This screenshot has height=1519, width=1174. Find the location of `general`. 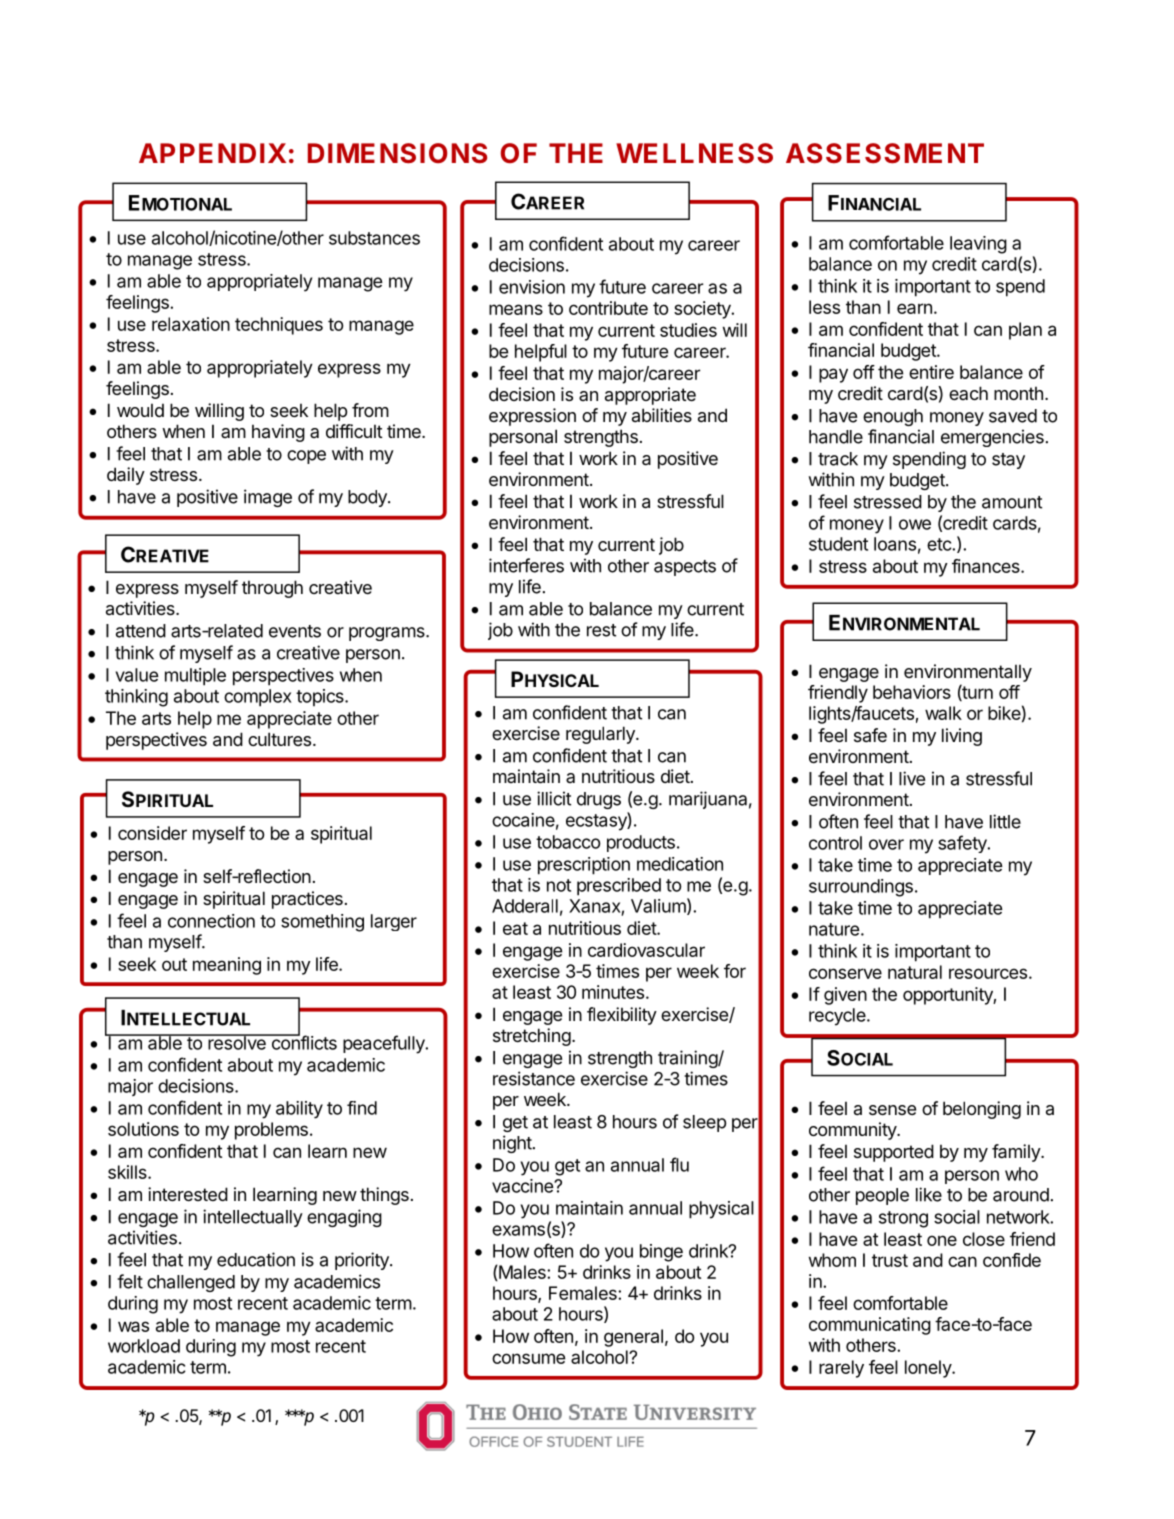

general is located at coordinates (633, 1338).
